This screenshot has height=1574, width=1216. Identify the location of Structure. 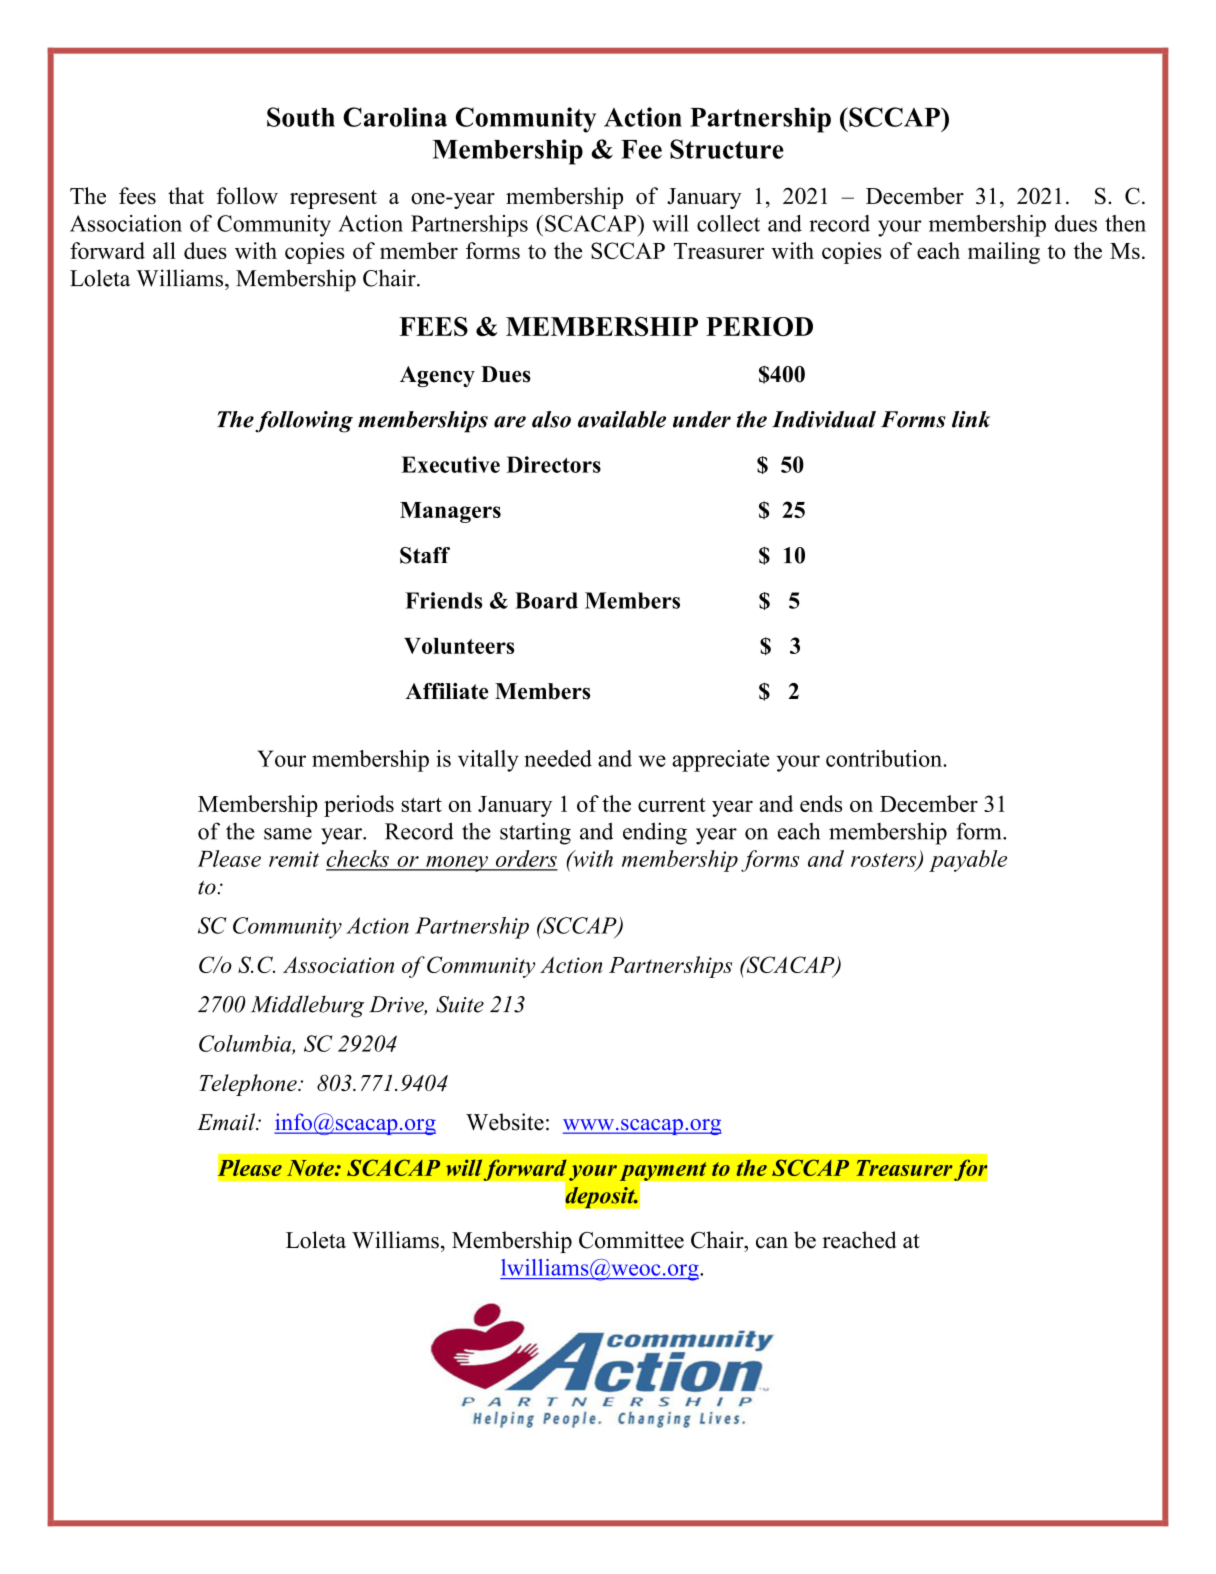
(727, 149).
